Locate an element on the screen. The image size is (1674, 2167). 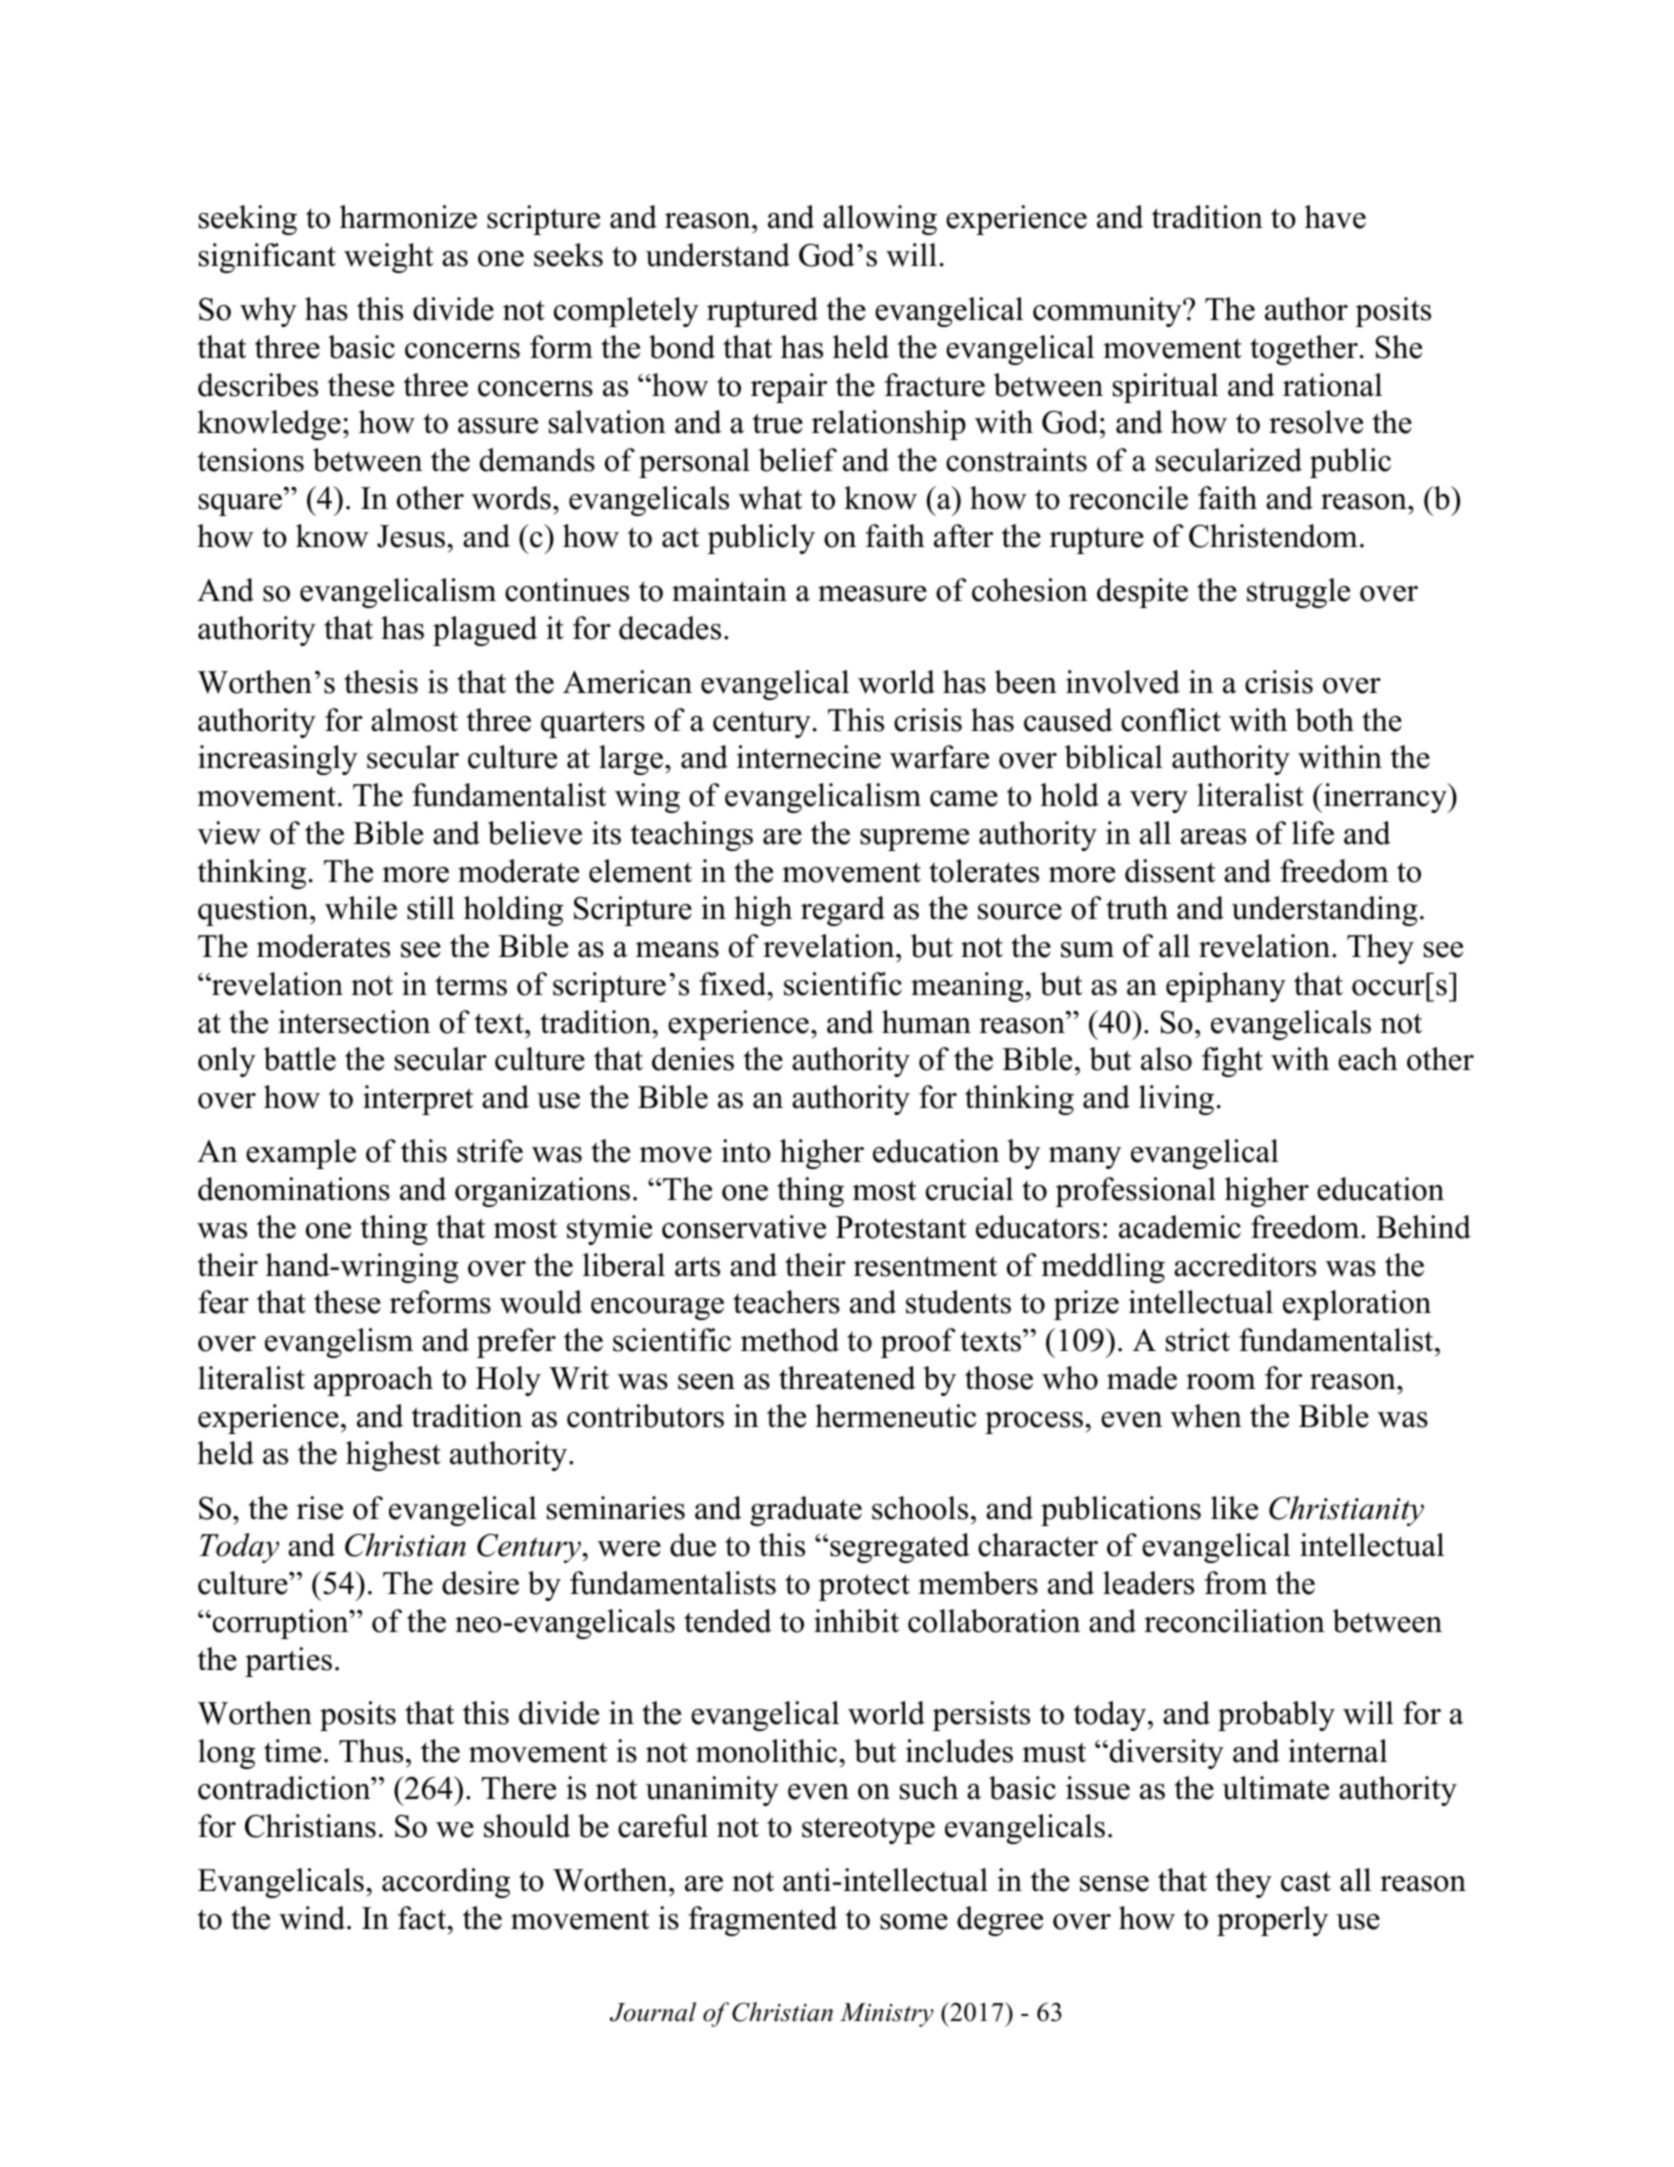
have is located at coordinates (1335, 217).
